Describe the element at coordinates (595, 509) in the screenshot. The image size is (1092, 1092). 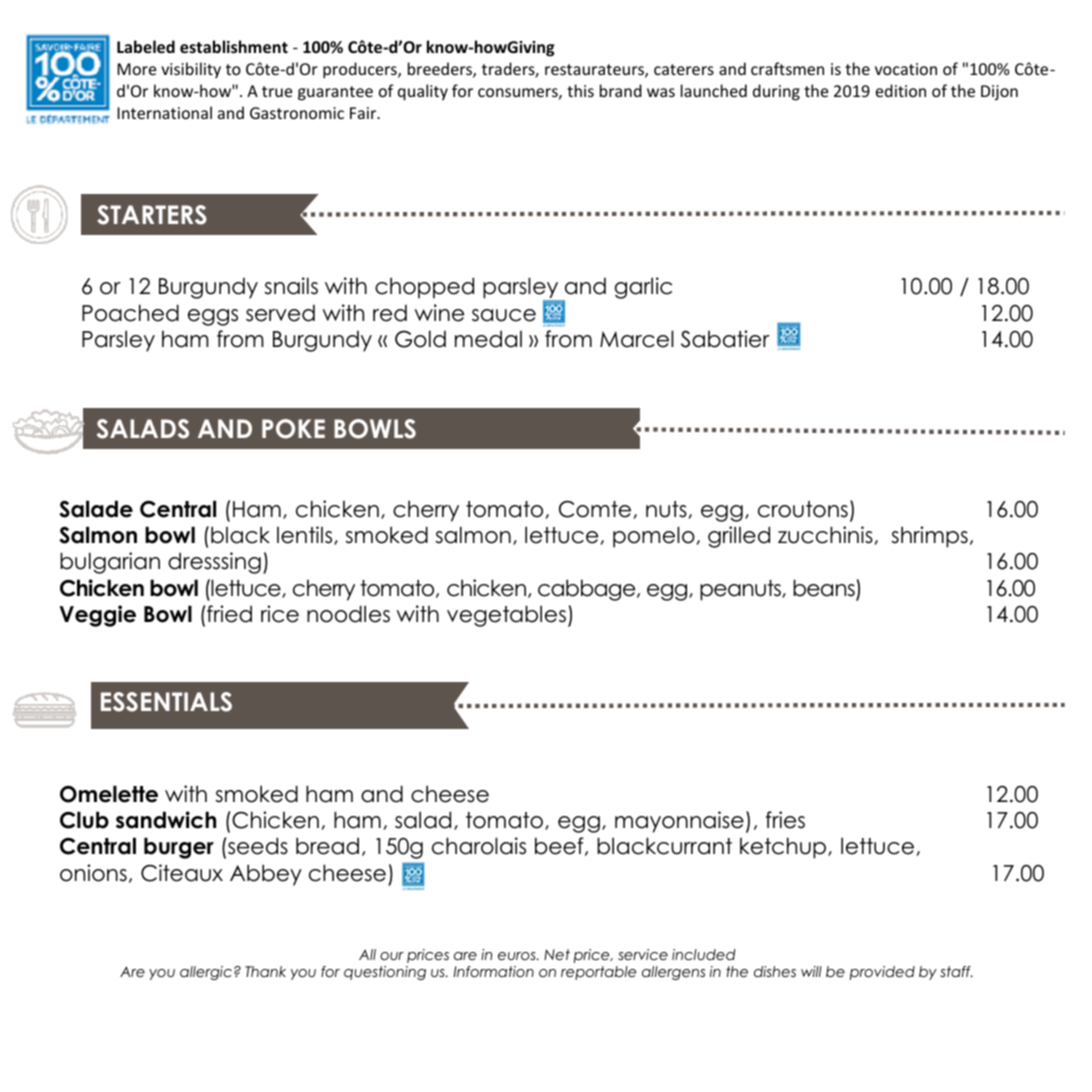
I see `Comte` at that location.
